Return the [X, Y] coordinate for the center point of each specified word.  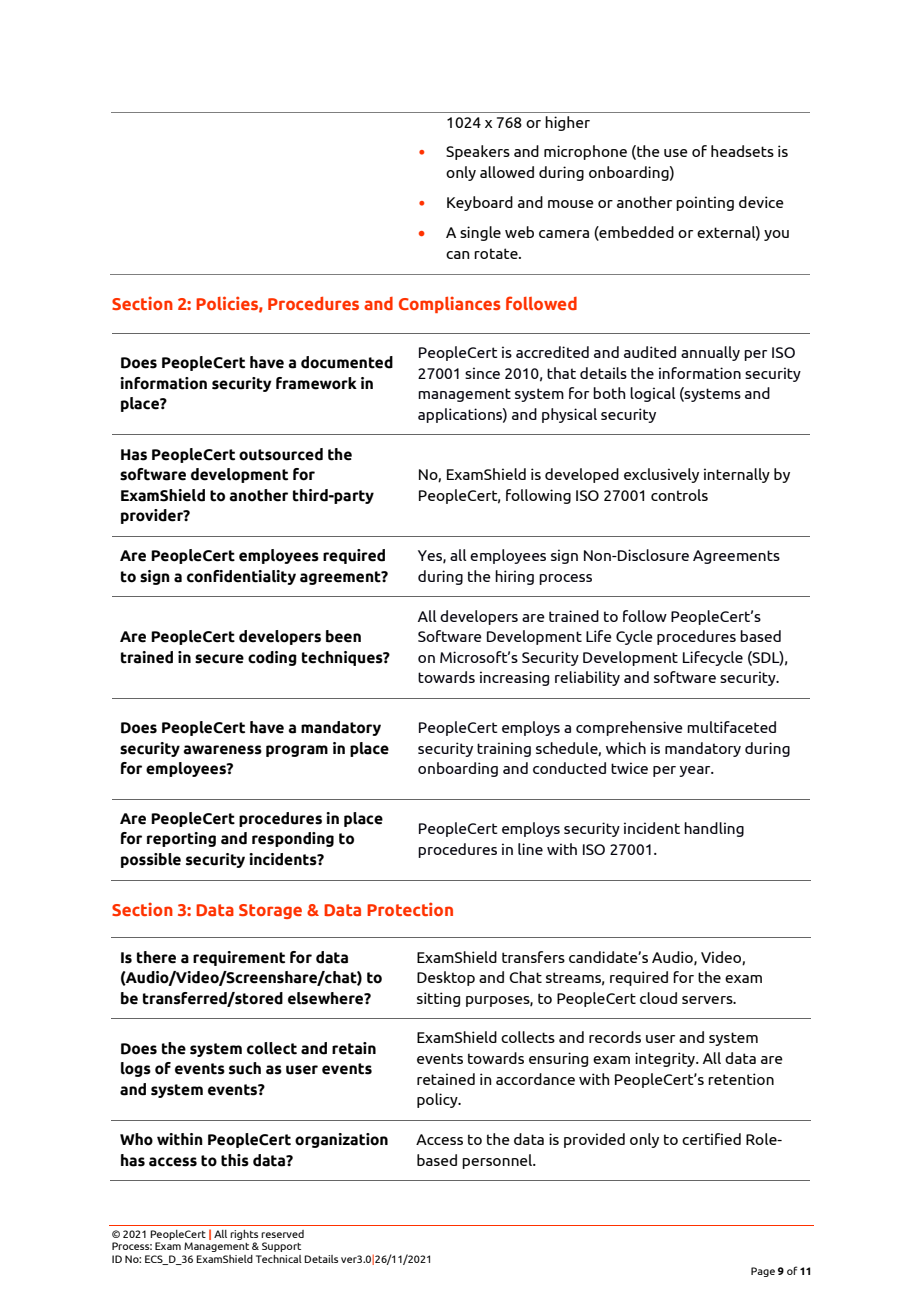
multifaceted [731, 727]
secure [219, 659]
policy [438, 1100]
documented [347, 362]
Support [281, 1247]
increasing [514, 678]
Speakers [478, 152]
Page [763, 1272]
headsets [742, 151]
